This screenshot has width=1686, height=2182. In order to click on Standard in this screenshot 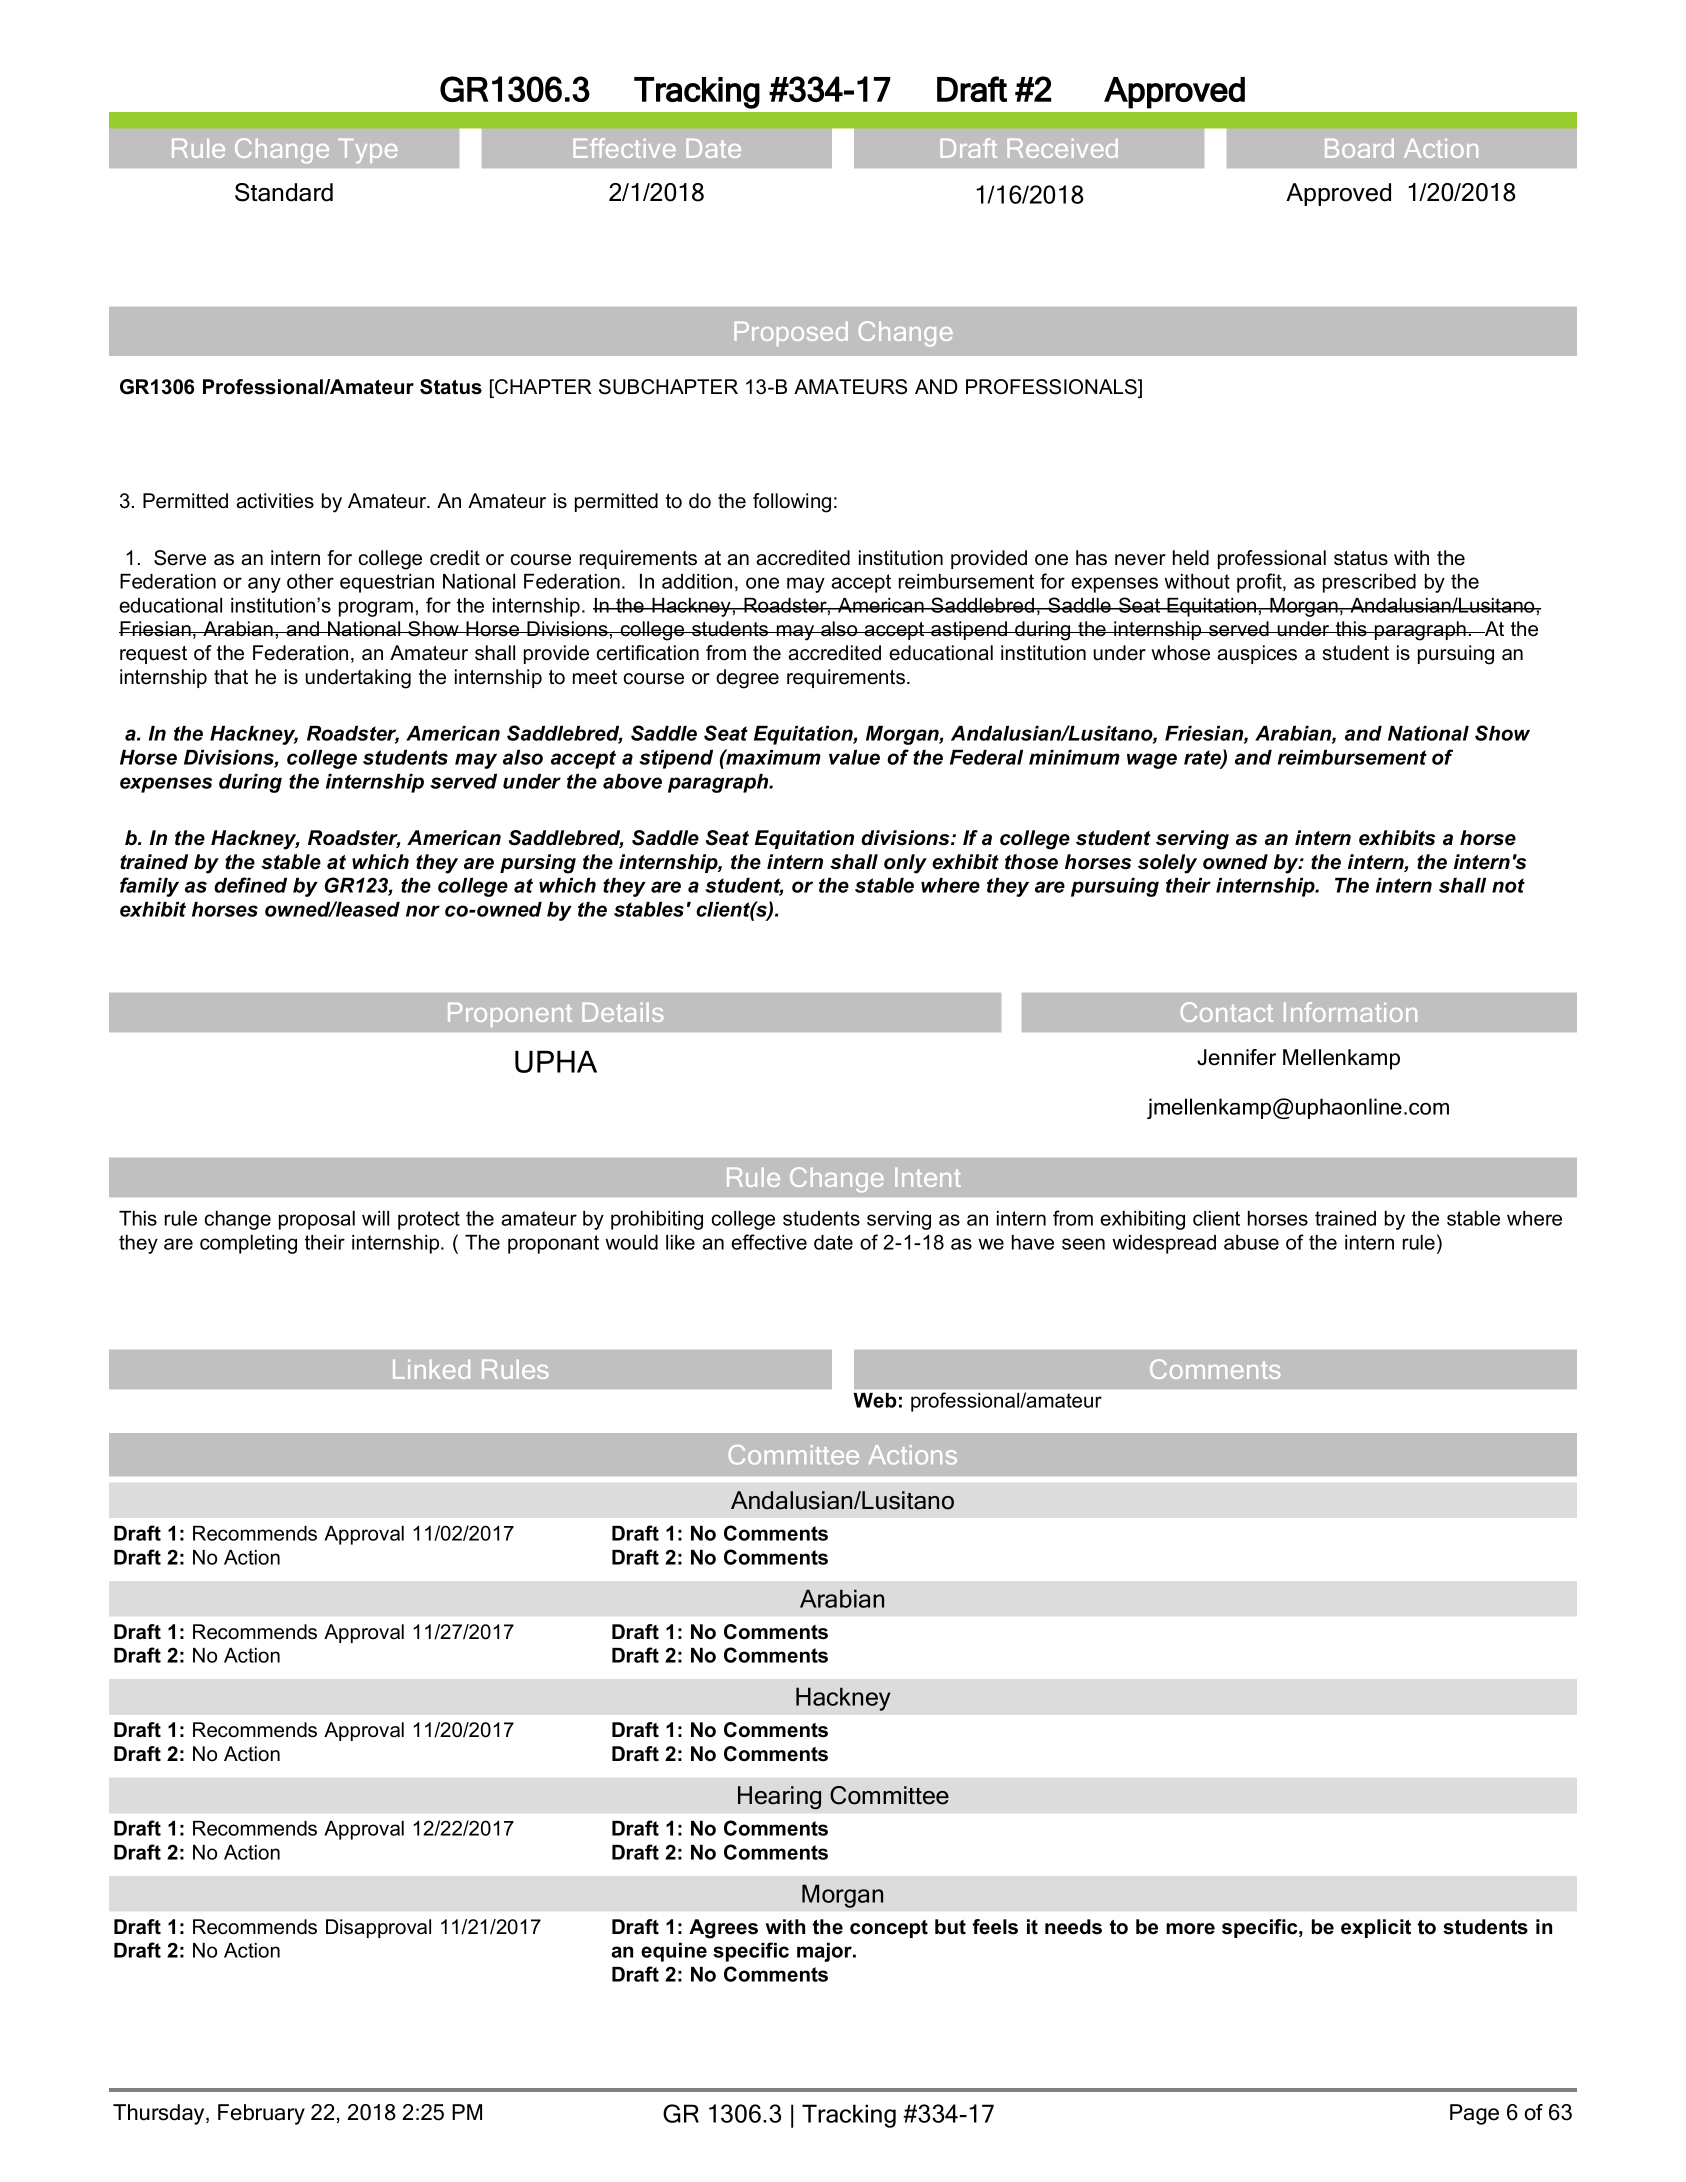, I will do `click(284, 192)`.
